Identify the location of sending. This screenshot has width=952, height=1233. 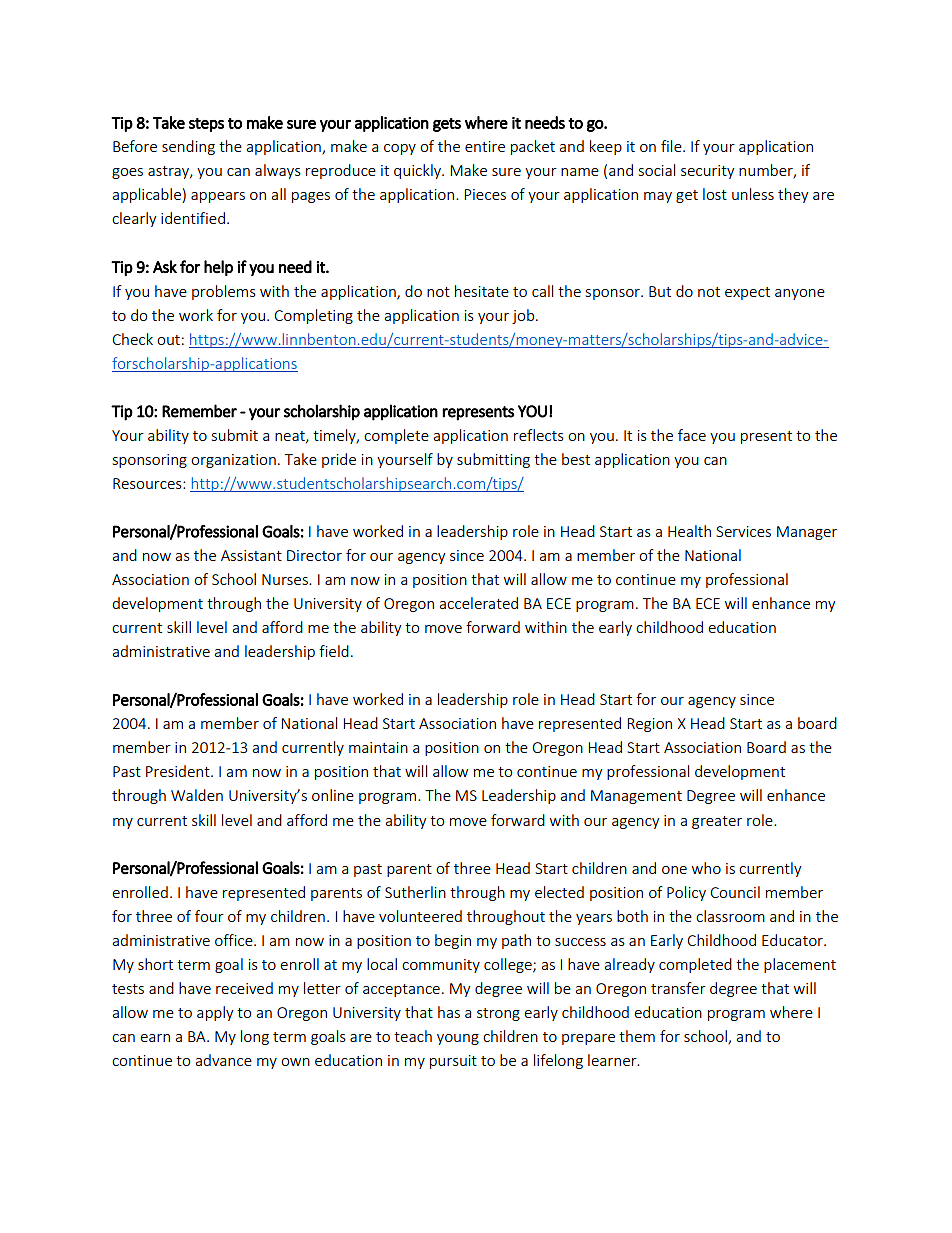
(188, 147).
